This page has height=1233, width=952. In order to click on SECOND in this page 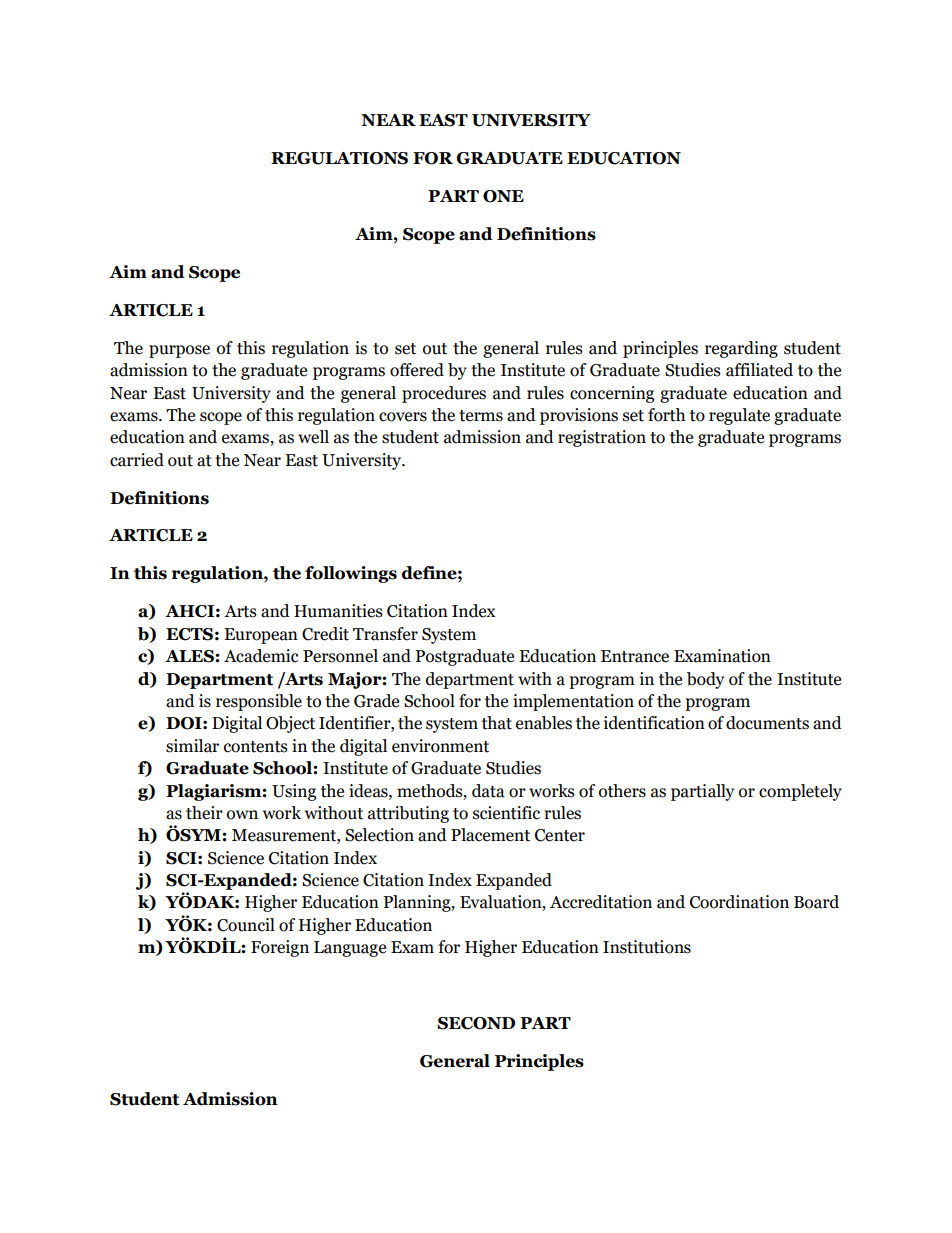, I will do `click(476, 1023)`.
